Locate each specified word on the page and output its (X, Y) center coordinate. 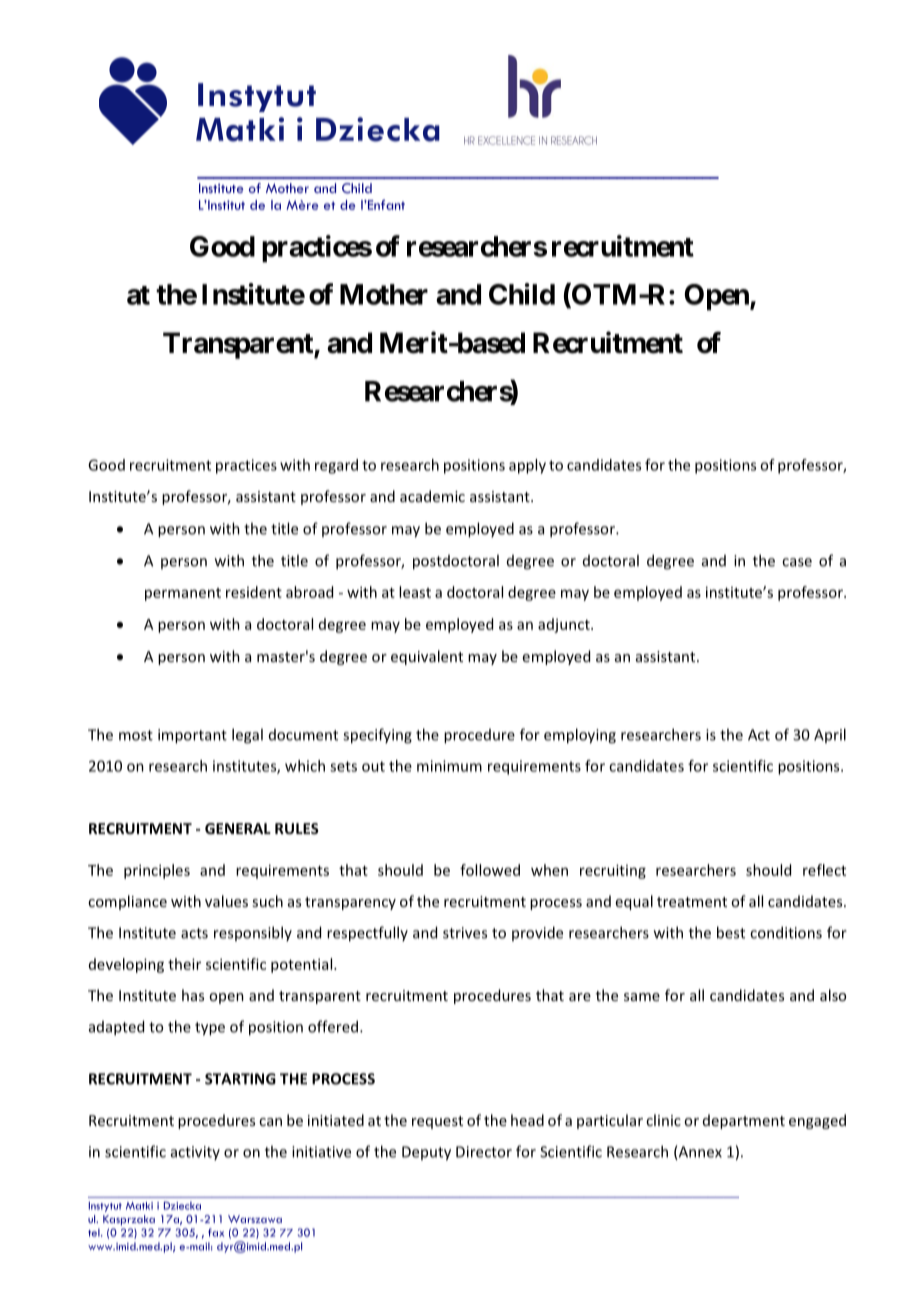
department (744, 1121)
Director (484, 1152)
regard (336, 466)
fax (216, 1232)
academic (432, 496)
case (797, 562)
